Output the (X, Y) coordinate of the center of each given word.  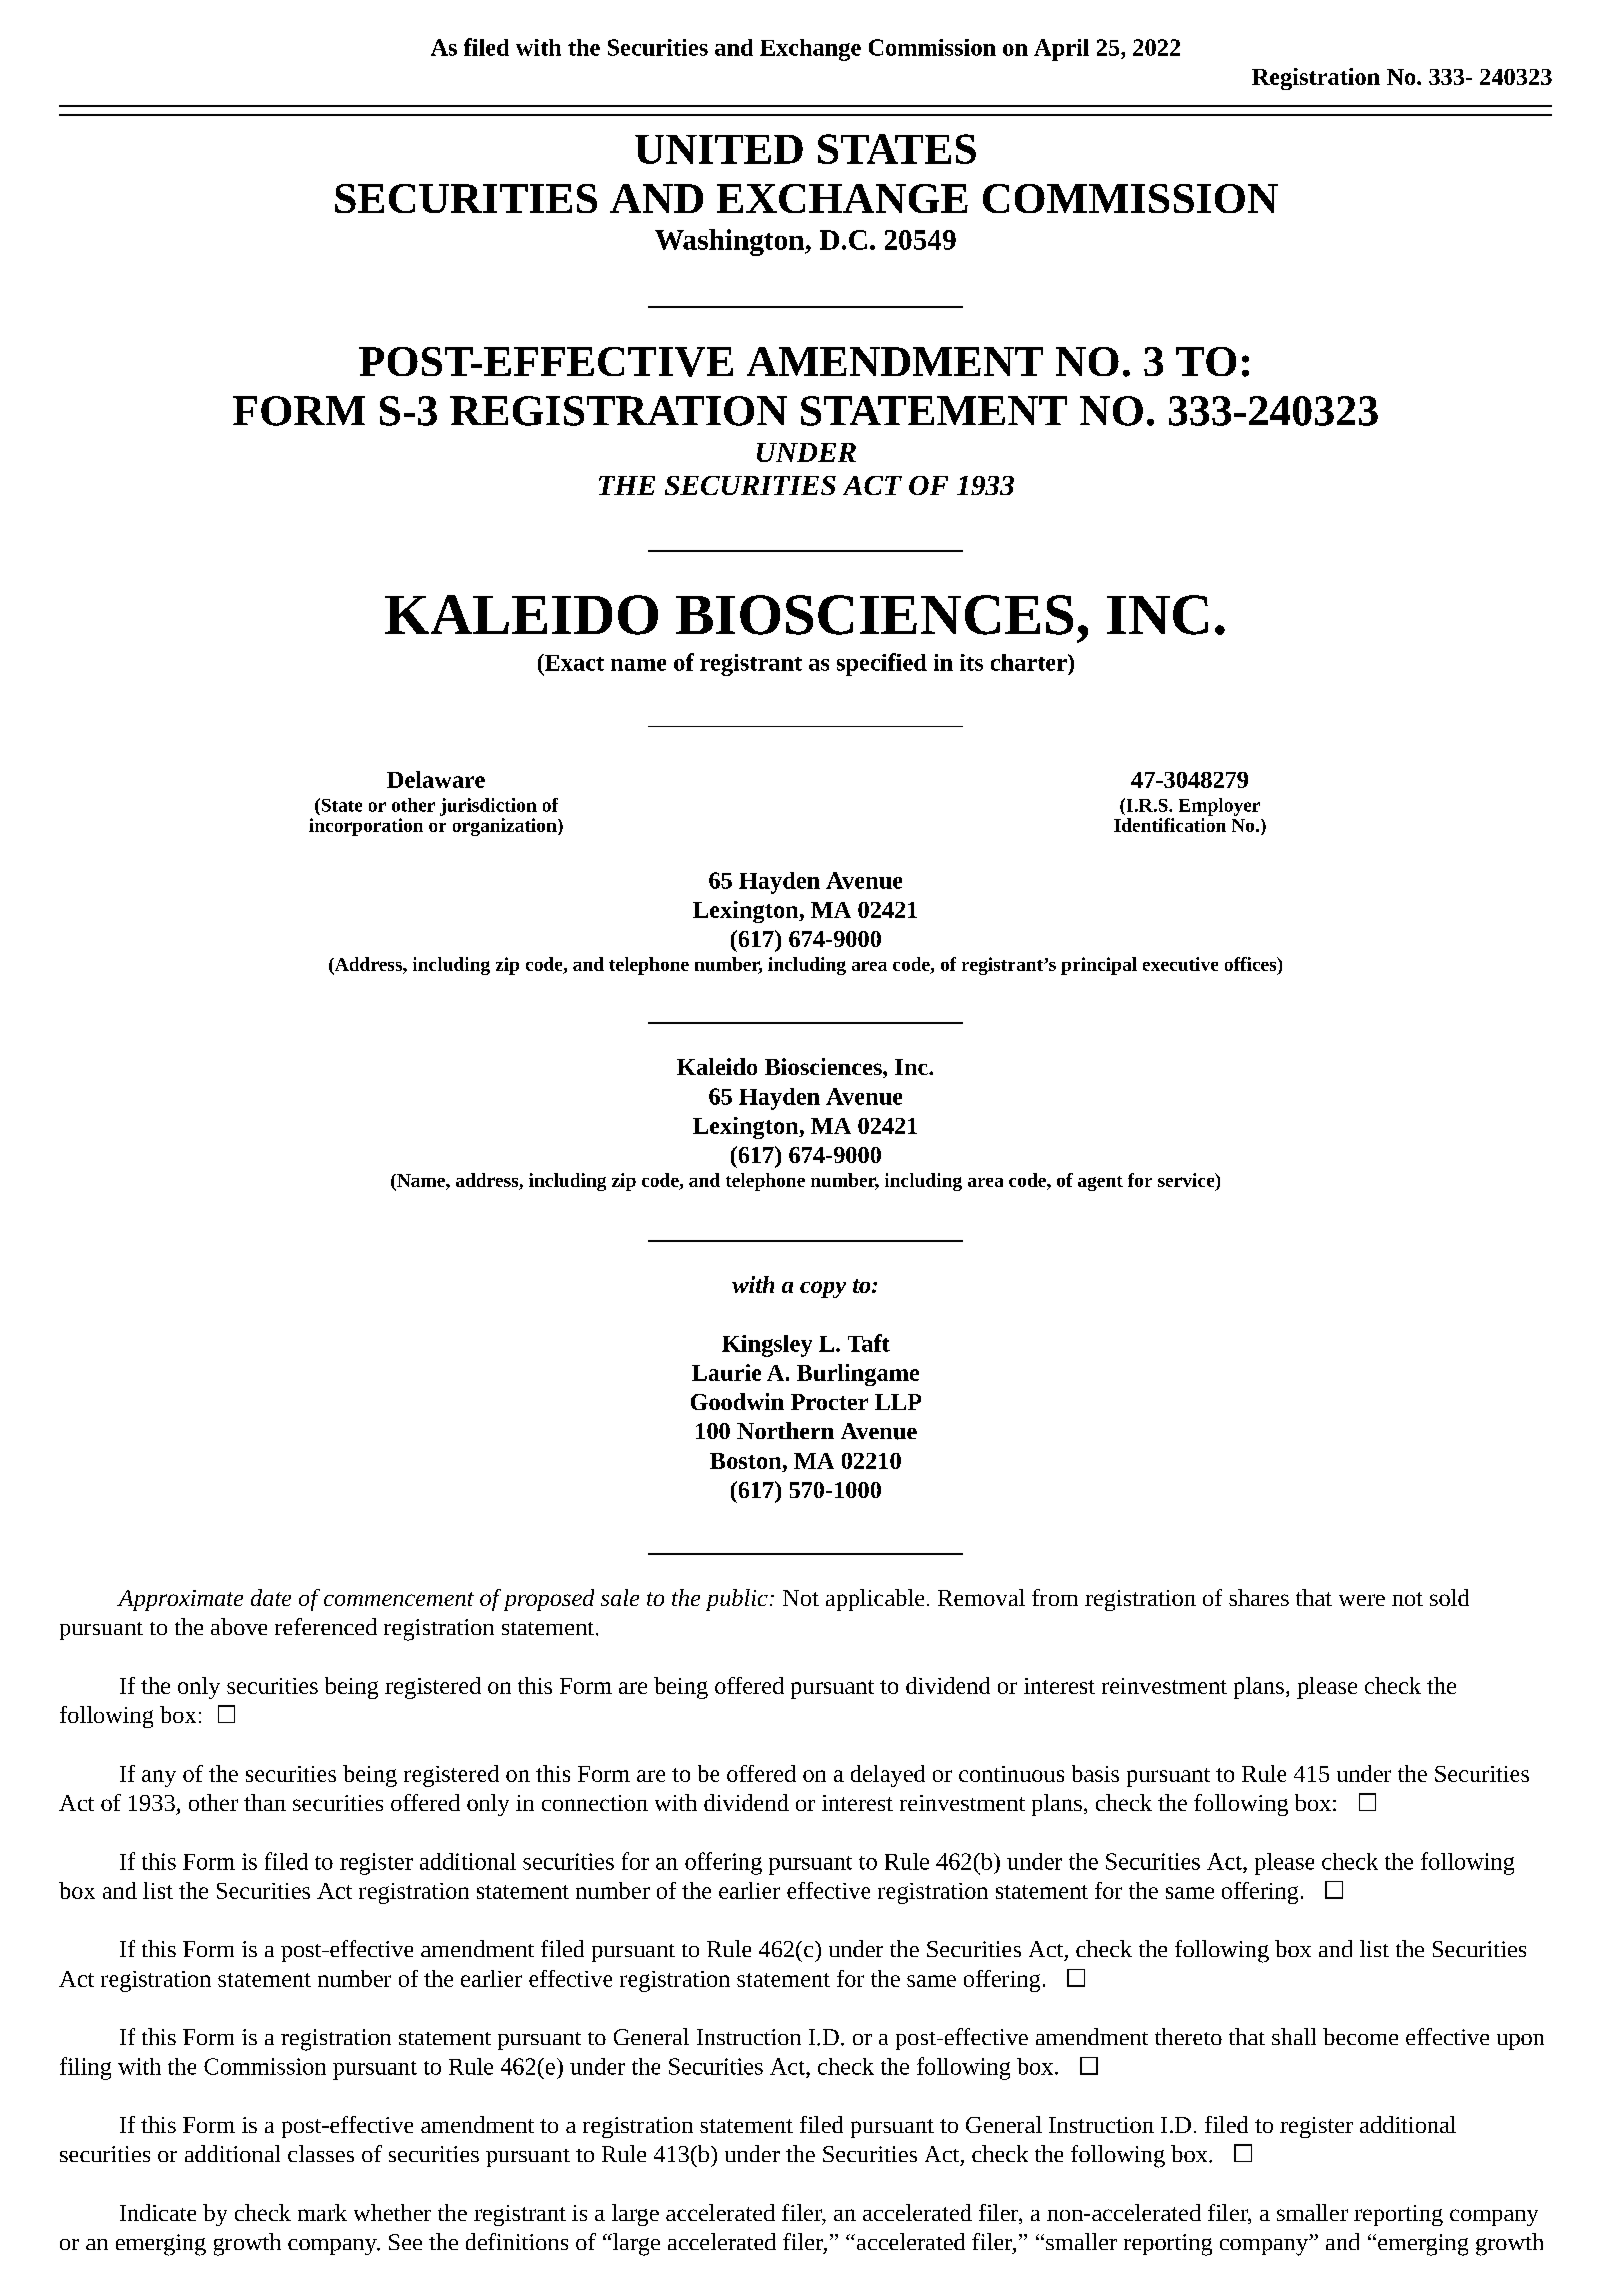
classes (321, 2153)
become (1360, 2036)
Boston (747, 1461)
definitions (517, 2241)
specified (882, 664)
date (271, 1597)
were (1362, 1600)
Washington (731, 242)
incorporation (366, 827)
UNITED (719, 149)
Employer (1219, 807)
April (1061, 50)
